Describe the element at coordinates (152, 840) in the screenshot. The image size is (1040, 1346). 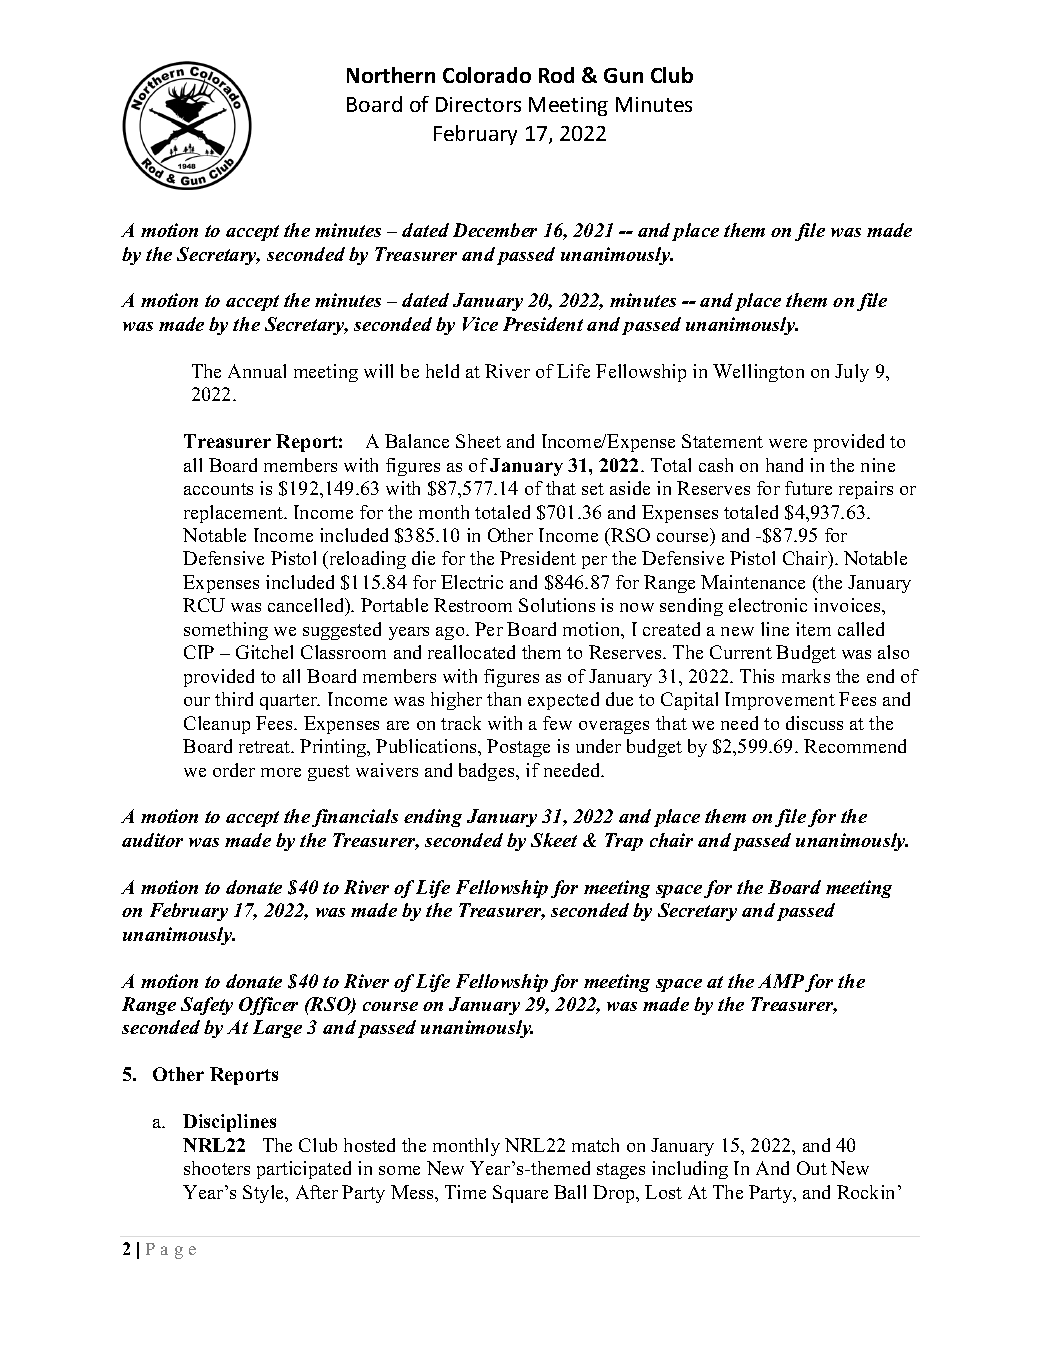
I see `auditor` at that location.
